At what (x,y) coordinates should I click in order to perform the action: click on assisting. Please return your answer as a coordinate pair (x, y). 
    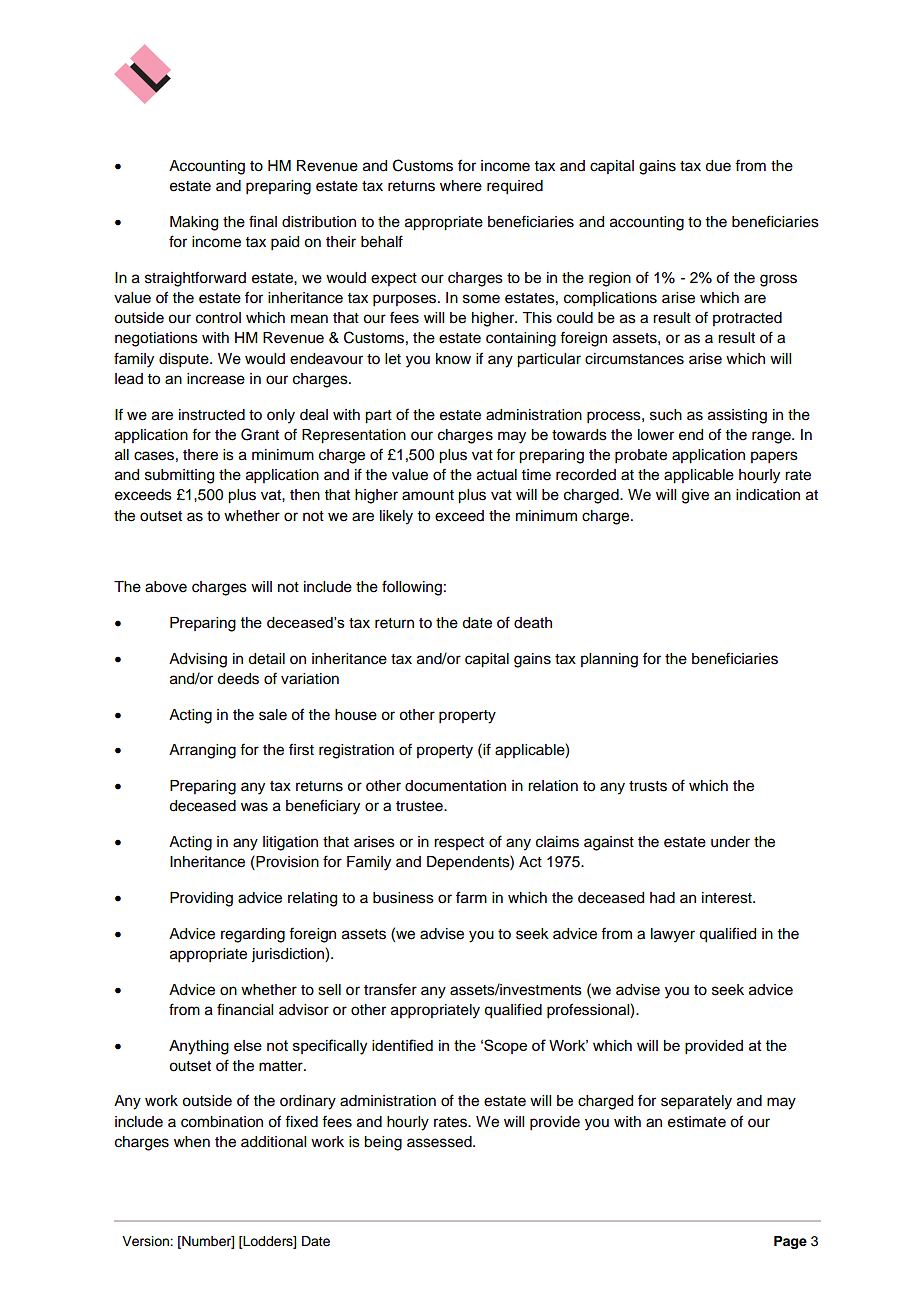
    Looking at the image, I should click on (737, 416).
